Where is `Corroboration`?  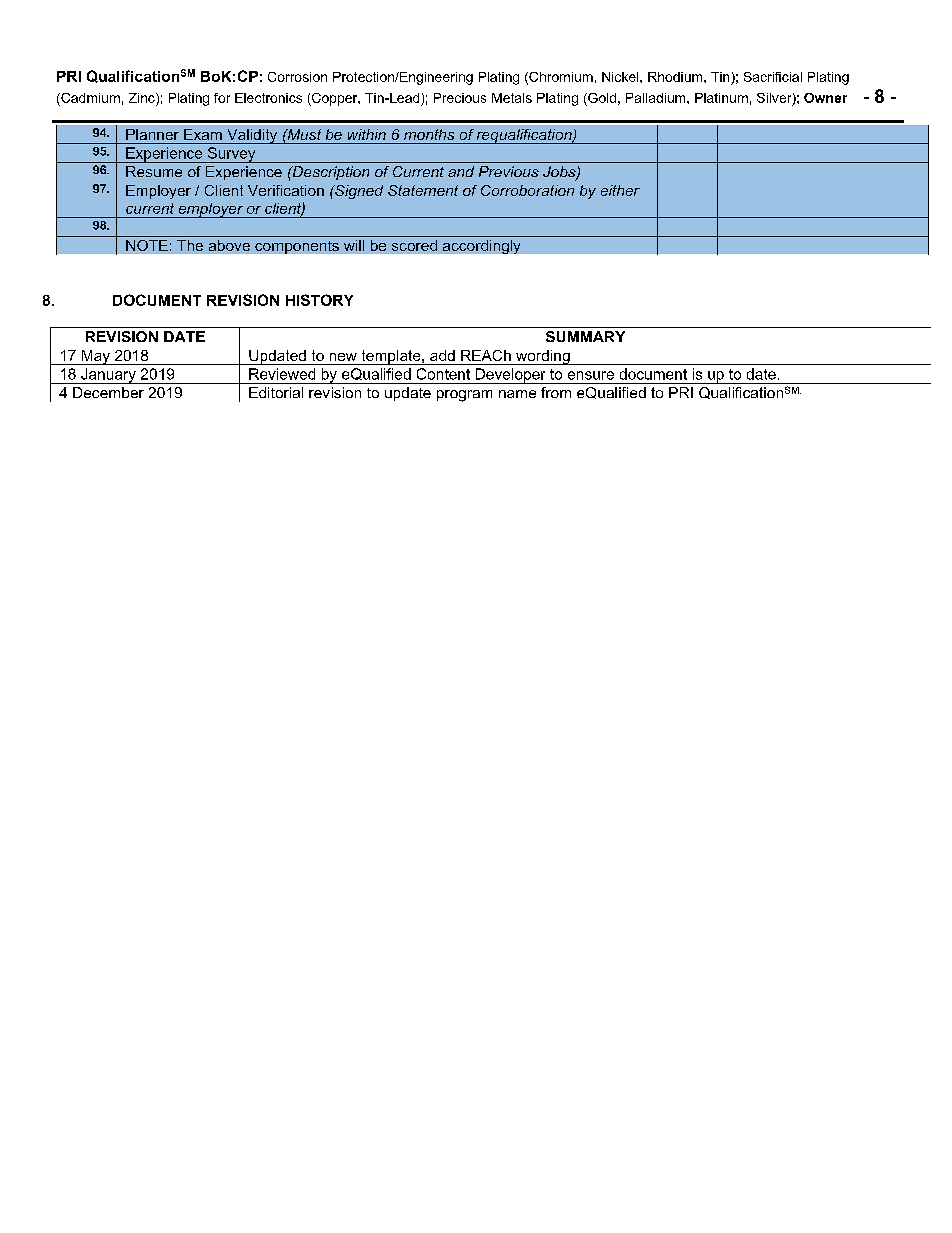
Corroboration is located at coordinates (527, 190).
